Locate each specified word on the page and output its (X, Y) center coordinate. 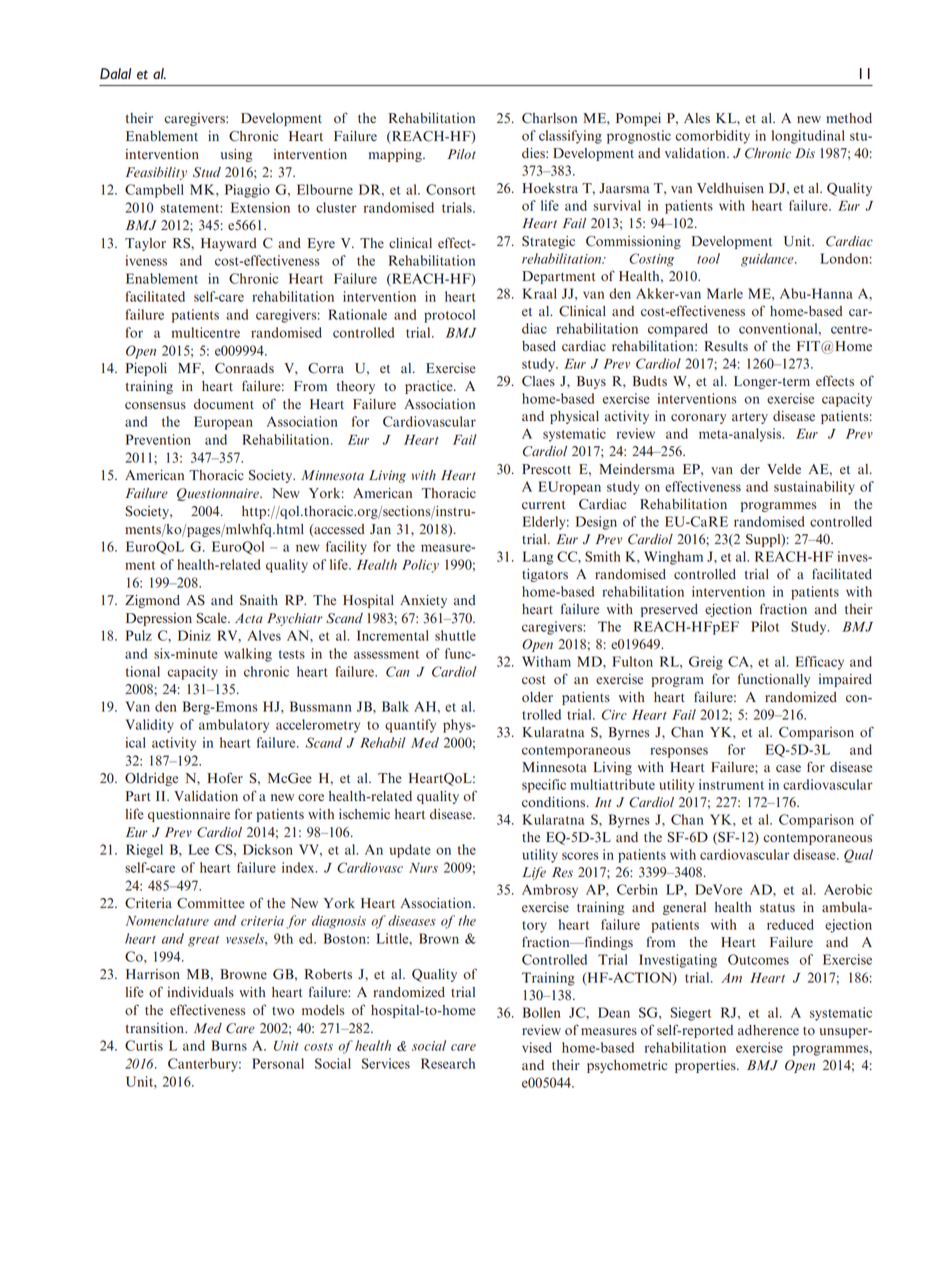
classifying (570, 137)
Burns (229, 1045)
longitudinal (808, 137)
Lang (538, 558)
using (236, 155)
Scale (213, 618)
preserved (669, 610)
